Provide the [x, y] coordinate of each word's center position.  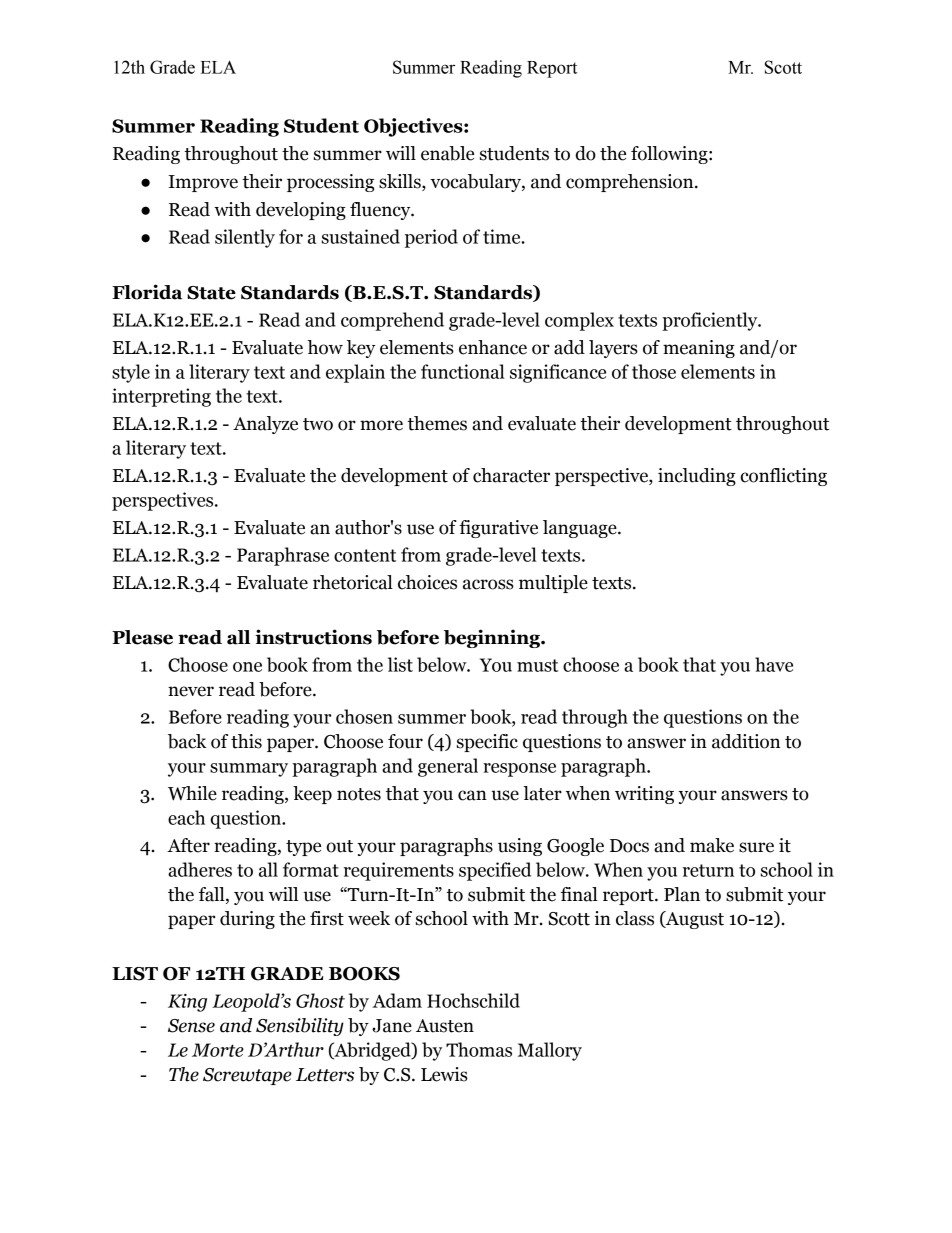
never [191, 691]
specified [495, 871]
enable [447, 153]
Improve [203, 183]
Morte [218, 1050]
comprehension [631, 183]
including [697, 477]
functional [463, 371]
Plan [682, 894]
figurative [498, 529]
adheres [200, 869]
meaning [699, 349]
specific [487, 743]
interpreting [161, 397]
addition [746, 741]
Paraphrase [283, 556]
